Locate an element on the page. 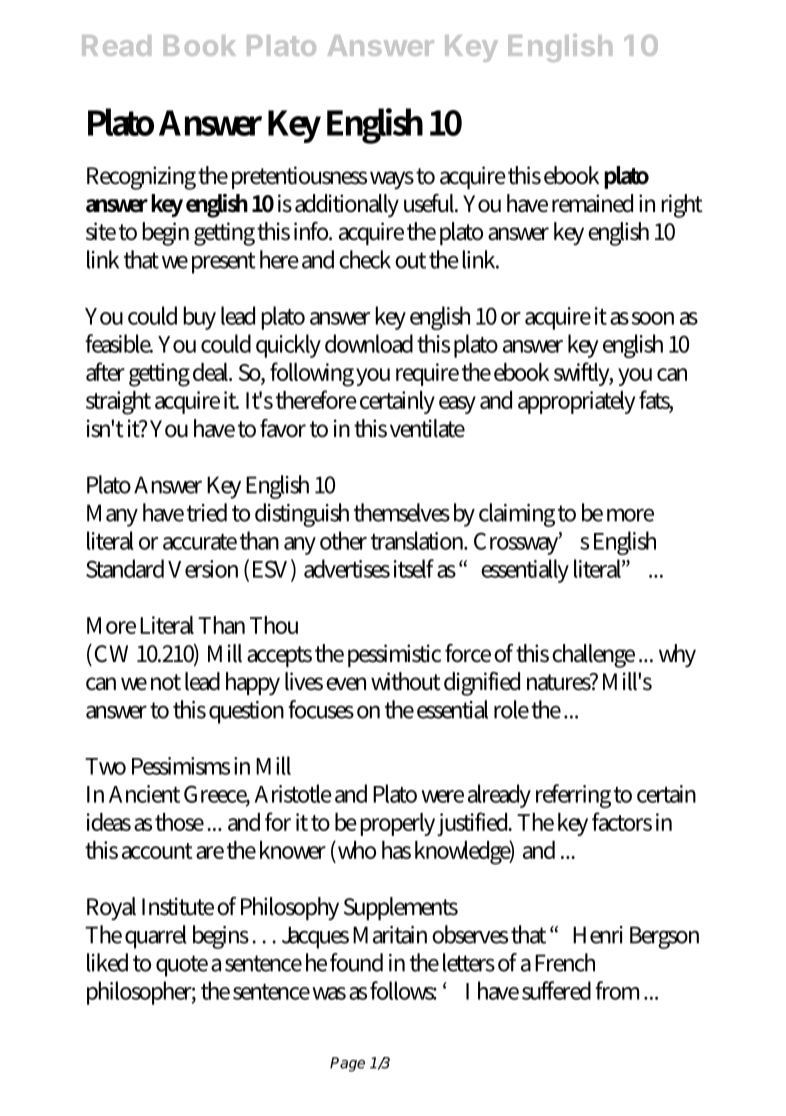  challenge is located at coordinates (593, 656).
